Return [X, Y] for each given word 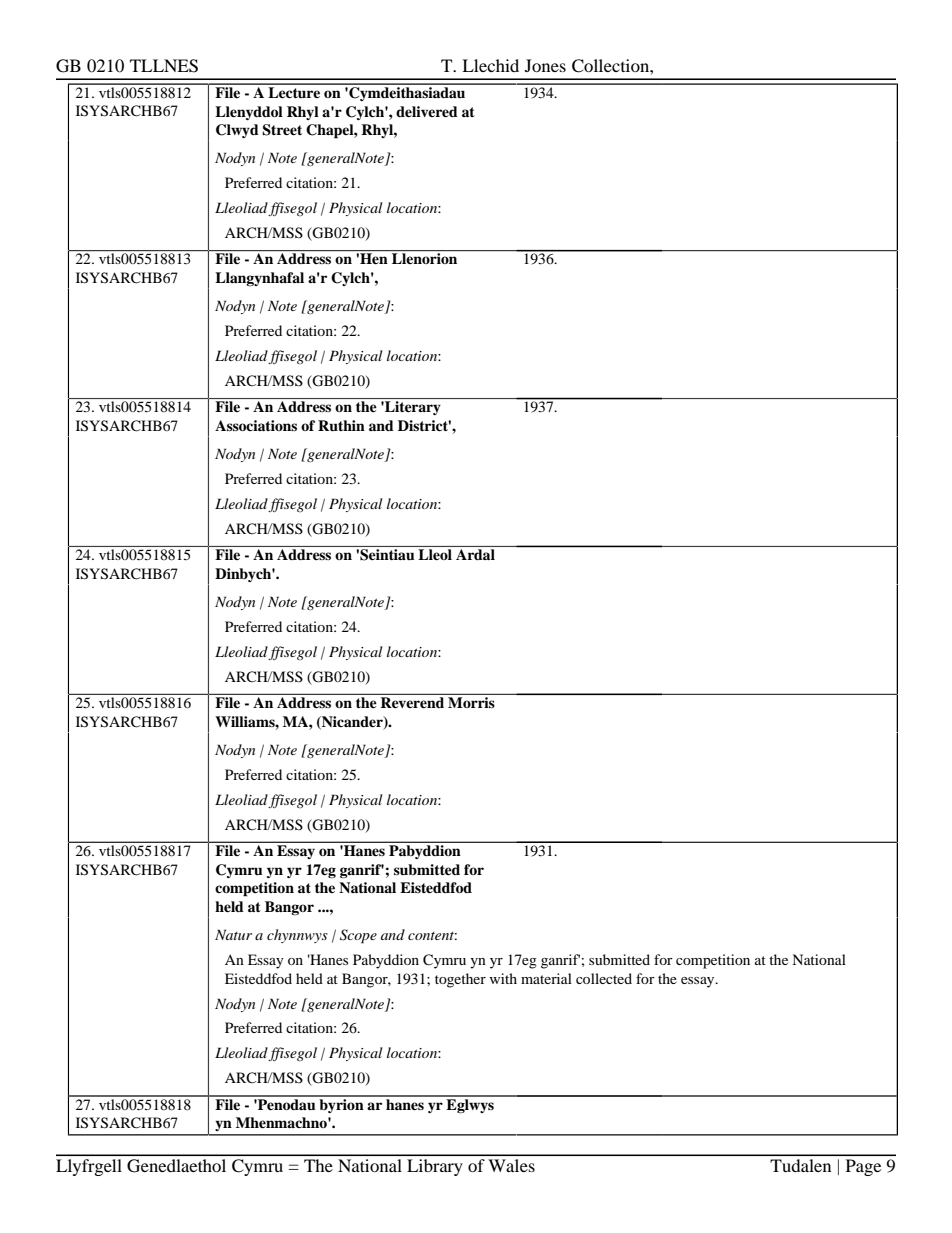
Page [863, 1167]
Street [282, 130]
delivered [427, 111]
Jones [545, 65]
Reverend [412, 702]
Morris [471, 702]
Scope [358, 936]
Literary [412, 408]
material [546, 978]
